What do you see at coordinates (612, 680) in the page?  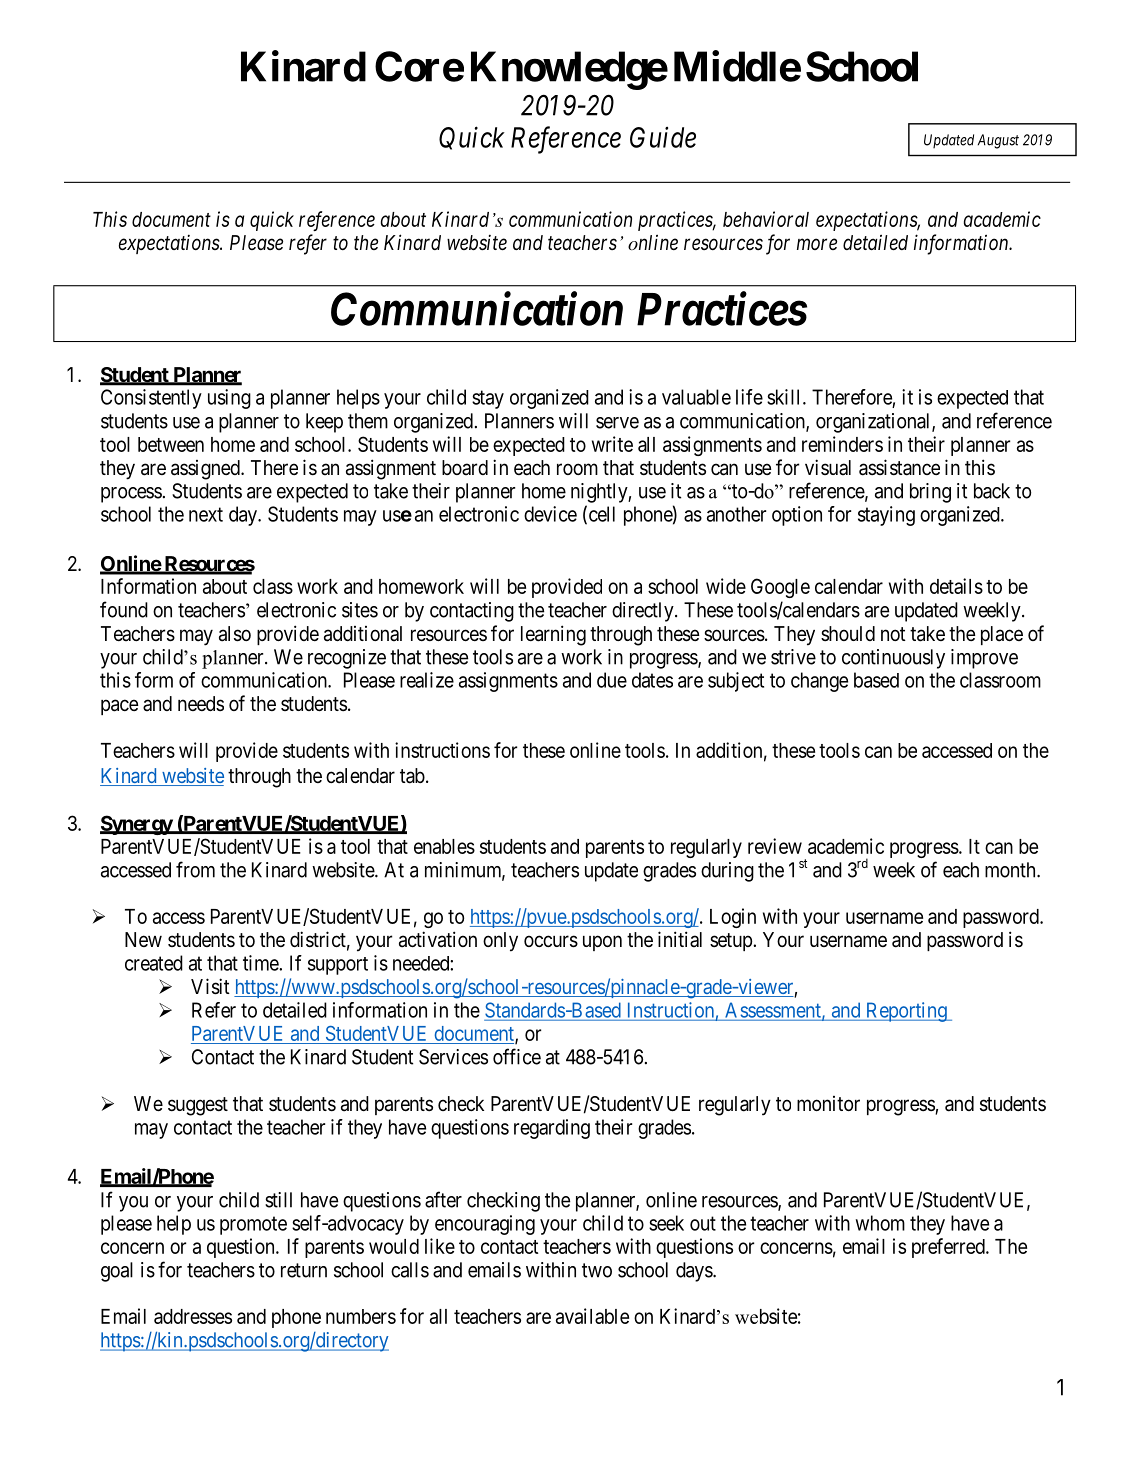 I see `due` at bounding box center [612, 680].
